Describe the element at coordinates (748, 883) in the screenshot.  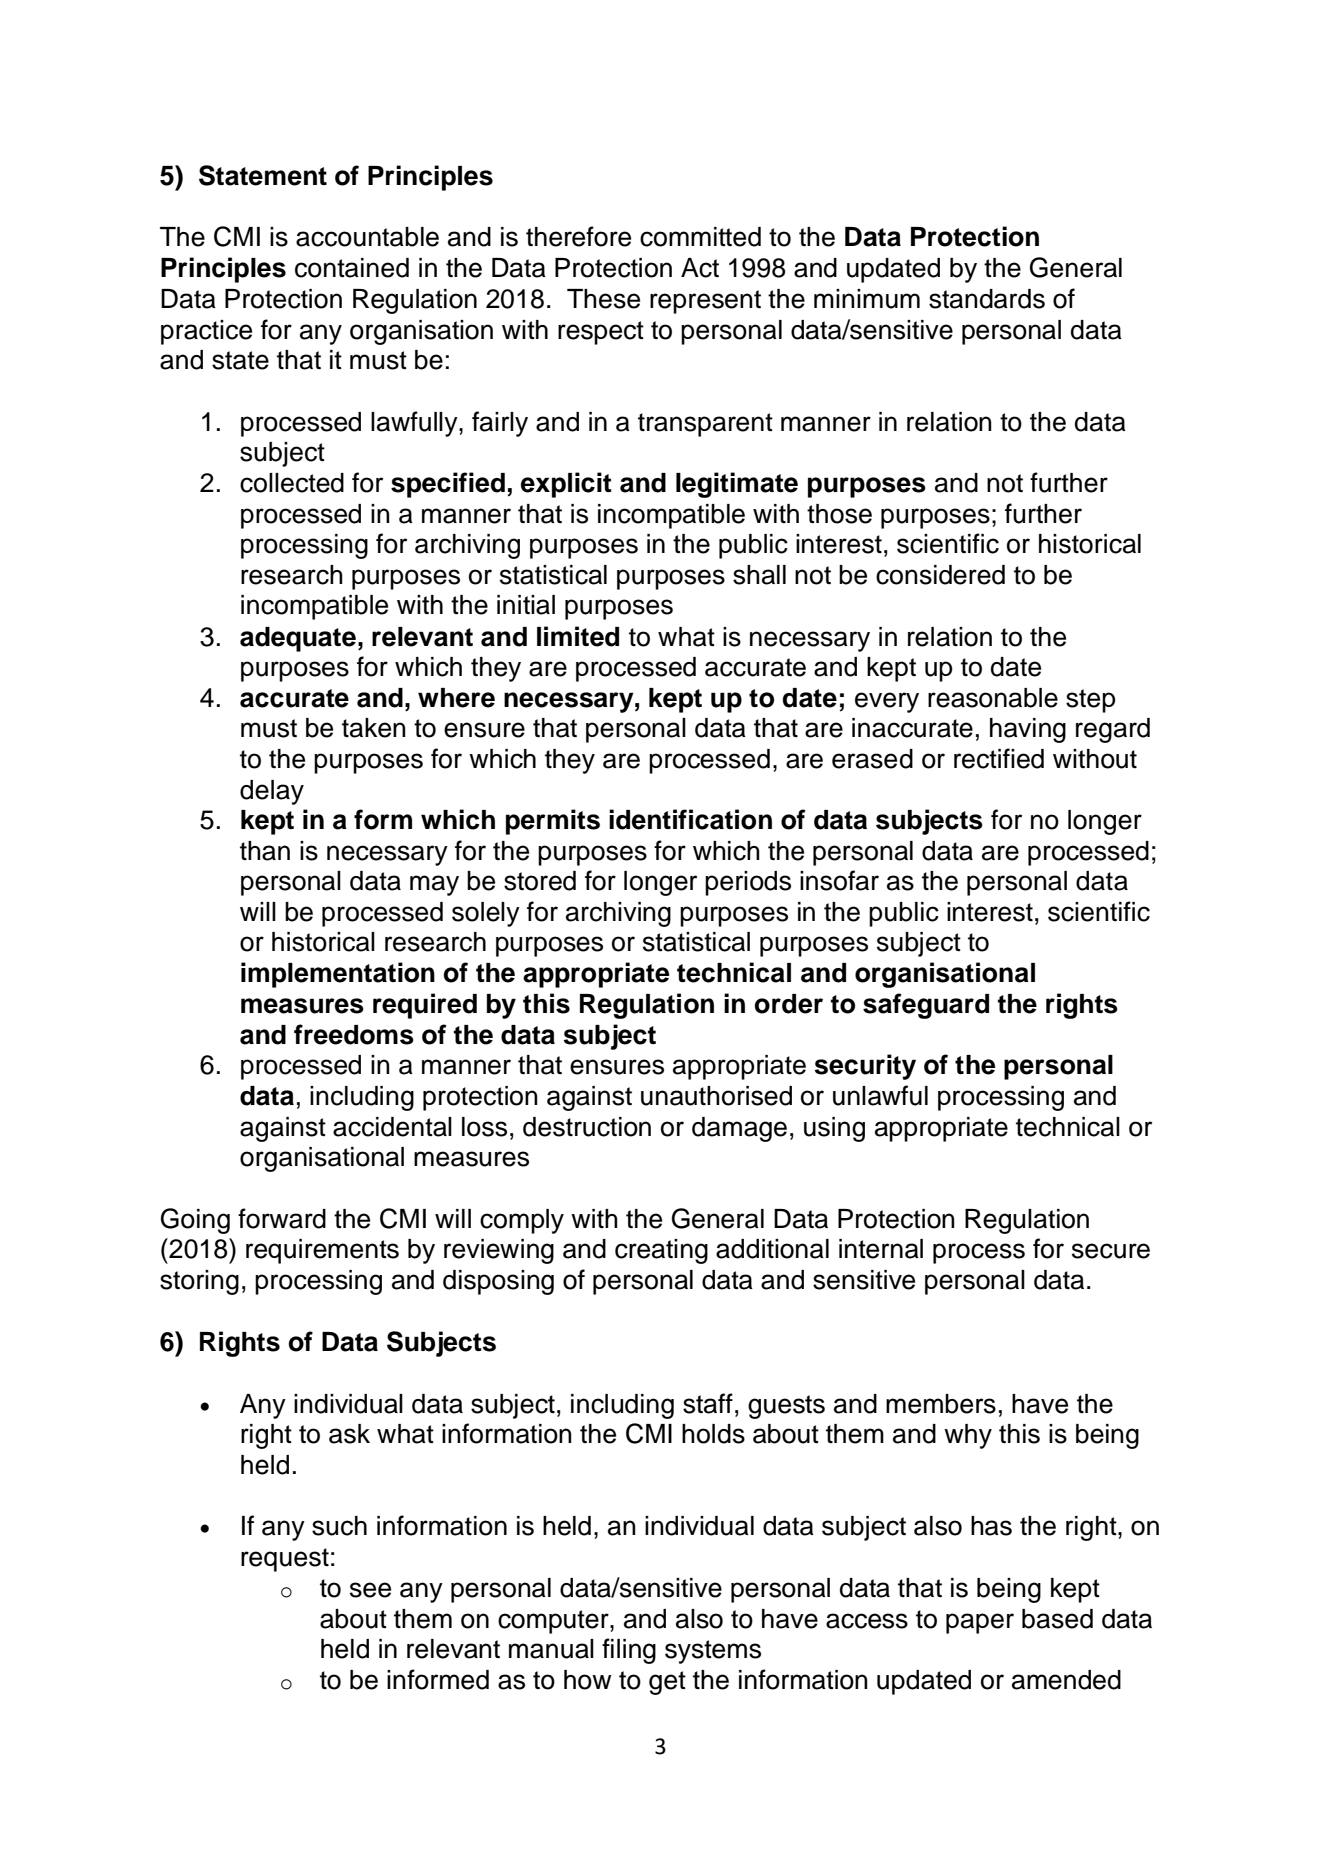
I see `periods` at that location.
